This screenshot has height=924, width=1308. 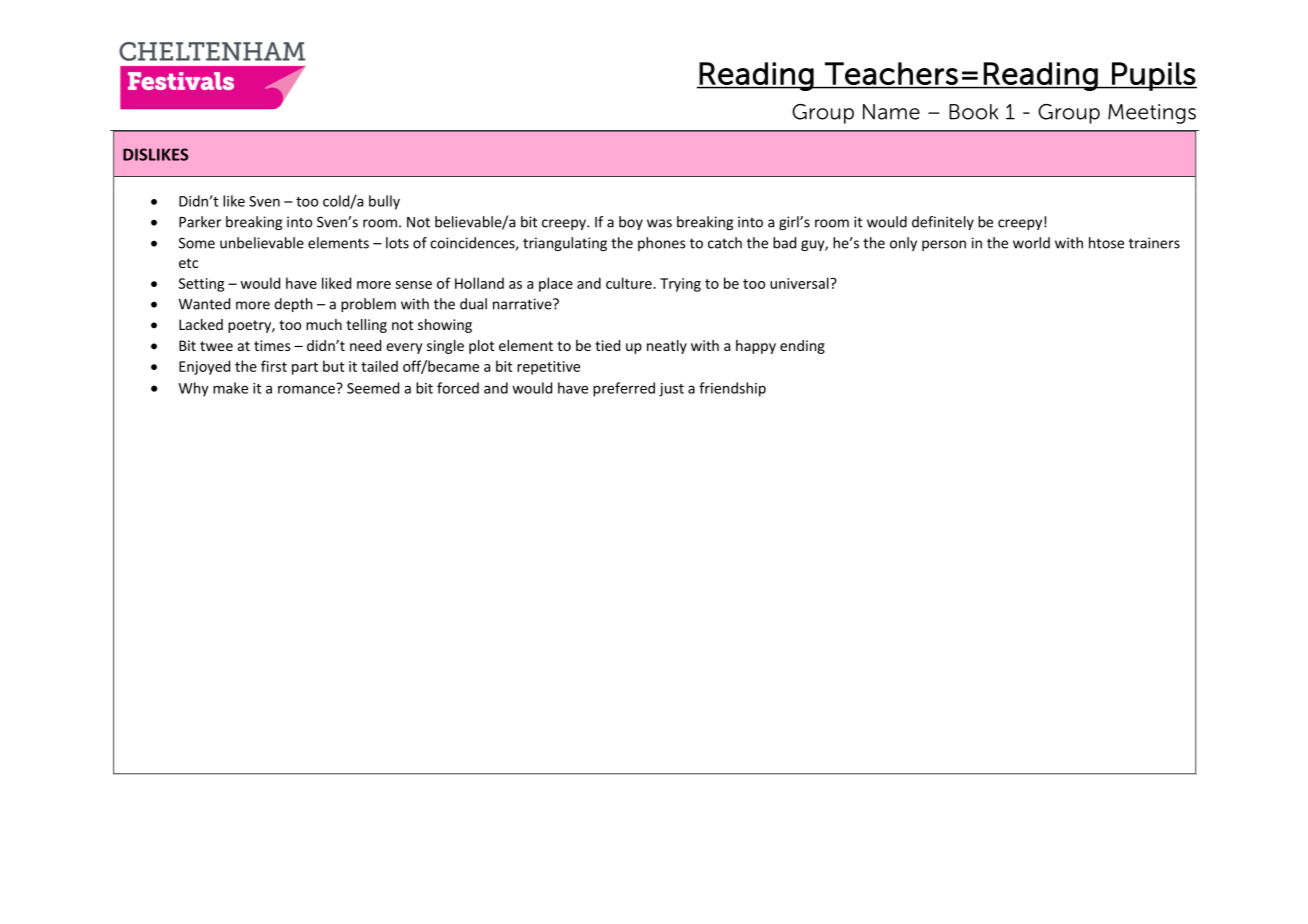 I want to click on universal, so click(x=800, y=283).
